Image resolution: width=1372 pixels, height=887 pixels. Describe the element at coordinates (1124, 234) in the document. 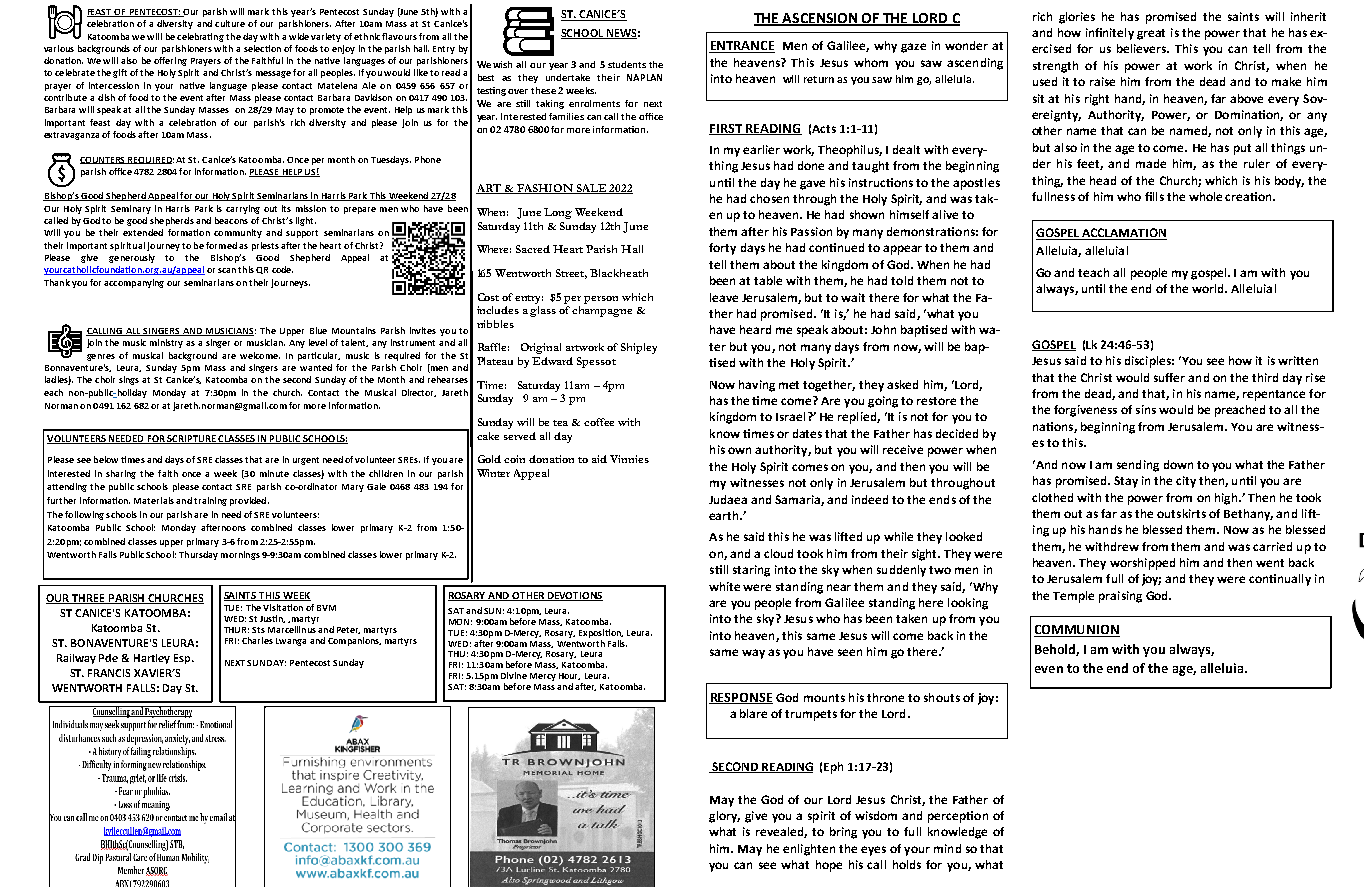

I see `ACCLAMATION` at that location.
